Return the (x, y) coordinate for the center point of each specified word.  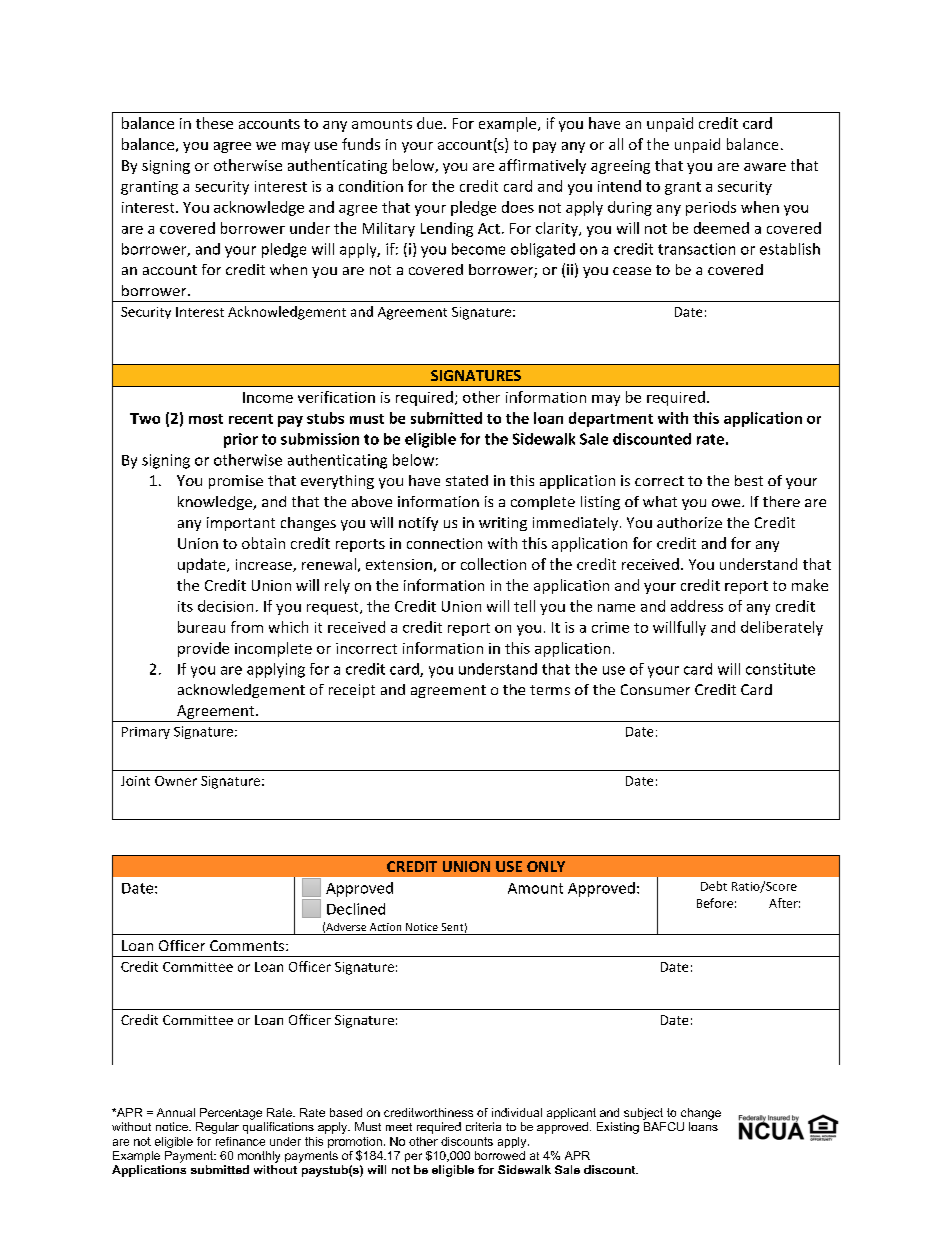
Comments (248, 945)
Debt (714, 886)
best (749, 480)
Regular (217, 1128)
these (214, 123)
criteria (483, 1126)
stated (467, 480)
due (431, 123)
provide (203, 649)
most (206, 419)
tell (524, 606)
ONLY (546, 866)
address (697, 606)
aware (765, 167)
